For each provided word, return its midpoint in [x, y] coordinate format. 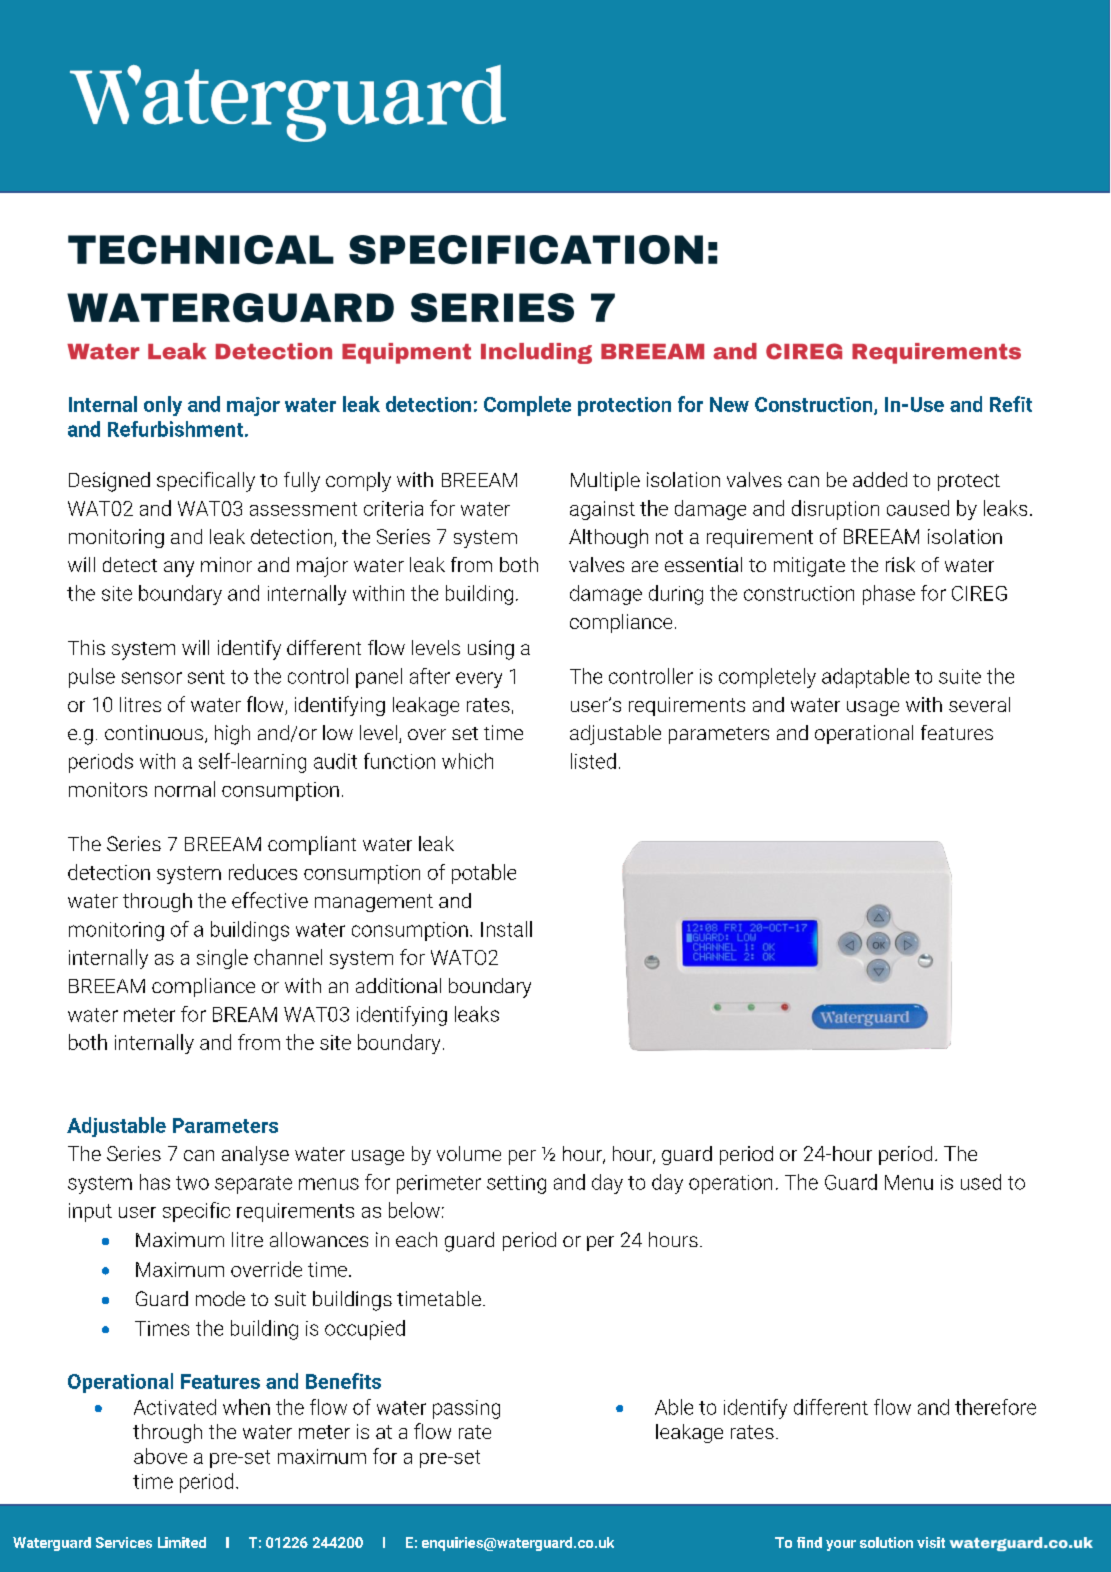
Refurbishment [175, 429]
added [880, 479]
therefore [995, 1407]
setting [516, 1184]
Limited [182, 1542]
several [979, 704]
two [192, 1183]
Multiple [605, 481]
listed [593, 761]
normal [185, 789]
